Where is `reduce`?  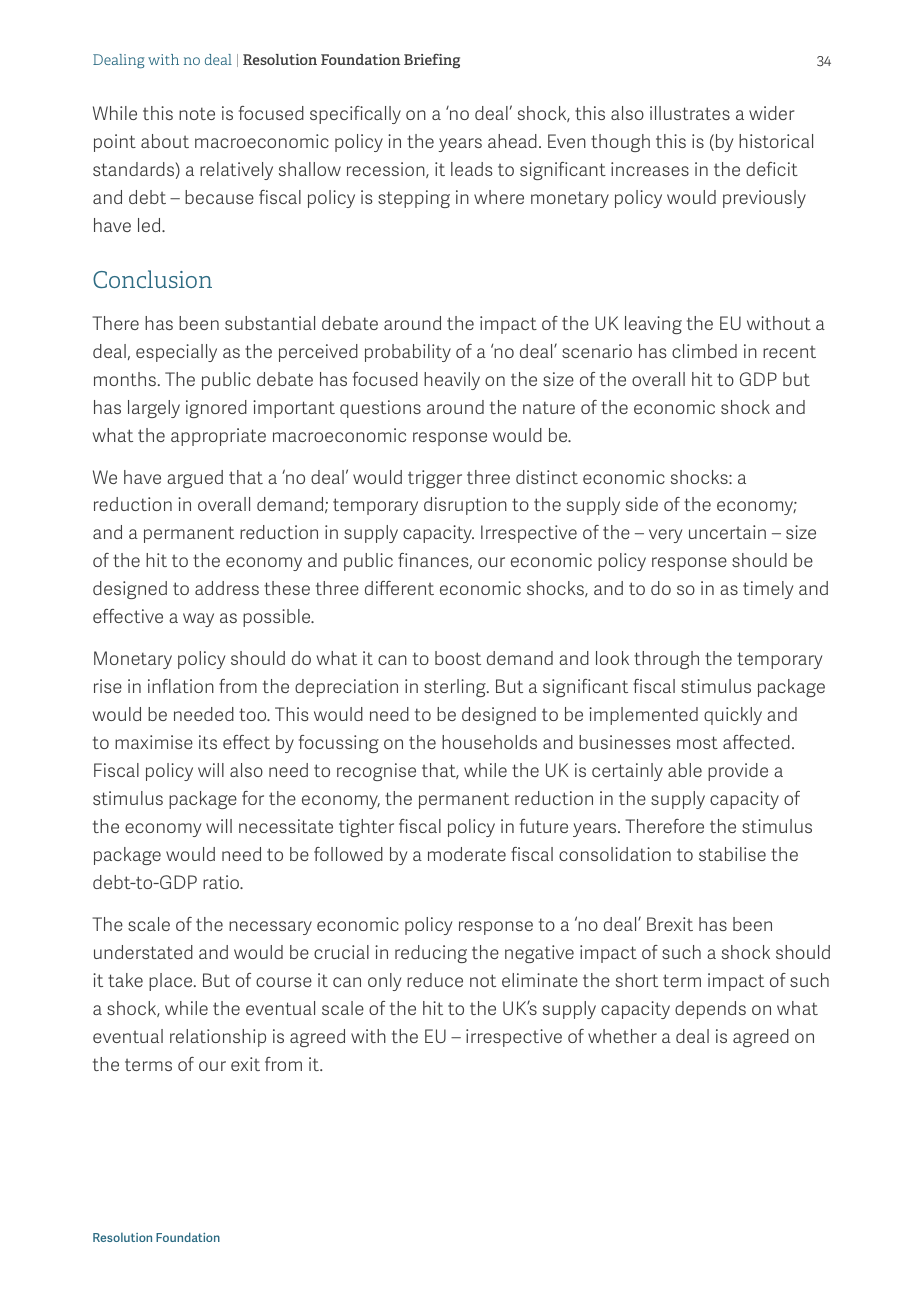 reduce is located at coordinates (435, 980).
